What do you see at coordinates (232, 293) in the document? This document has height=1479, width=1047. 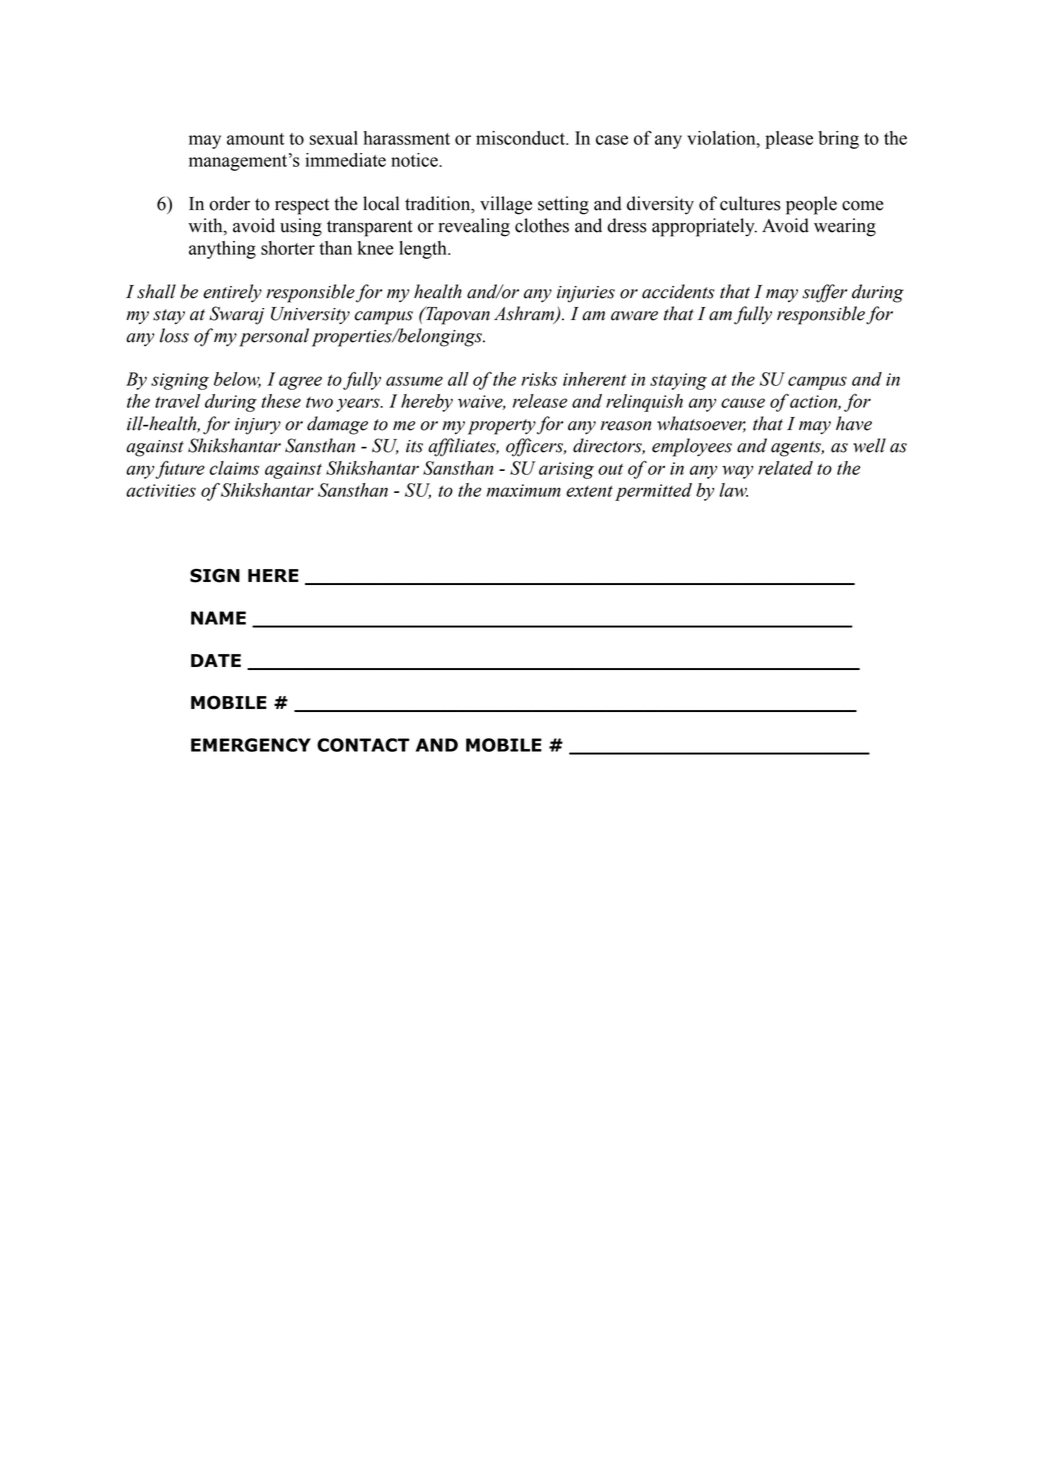 I see `entirely` at bounding box center [232, 293].
